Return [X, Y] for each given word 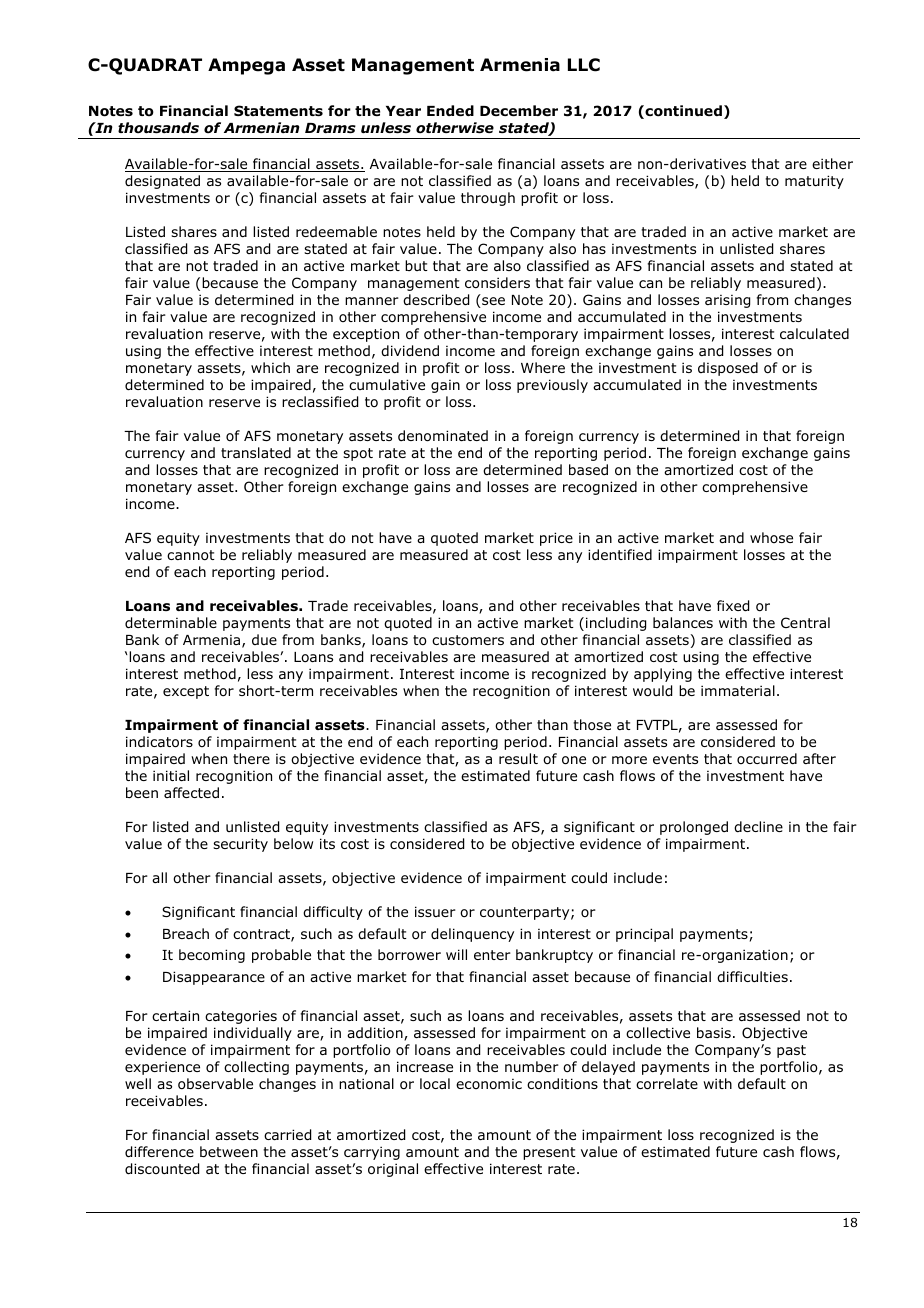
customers [468, 640]
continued [682, 112]
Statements [278, 111]
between [229, 1151]
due [264, 639]
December [519, 110]
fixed [733, 606]
